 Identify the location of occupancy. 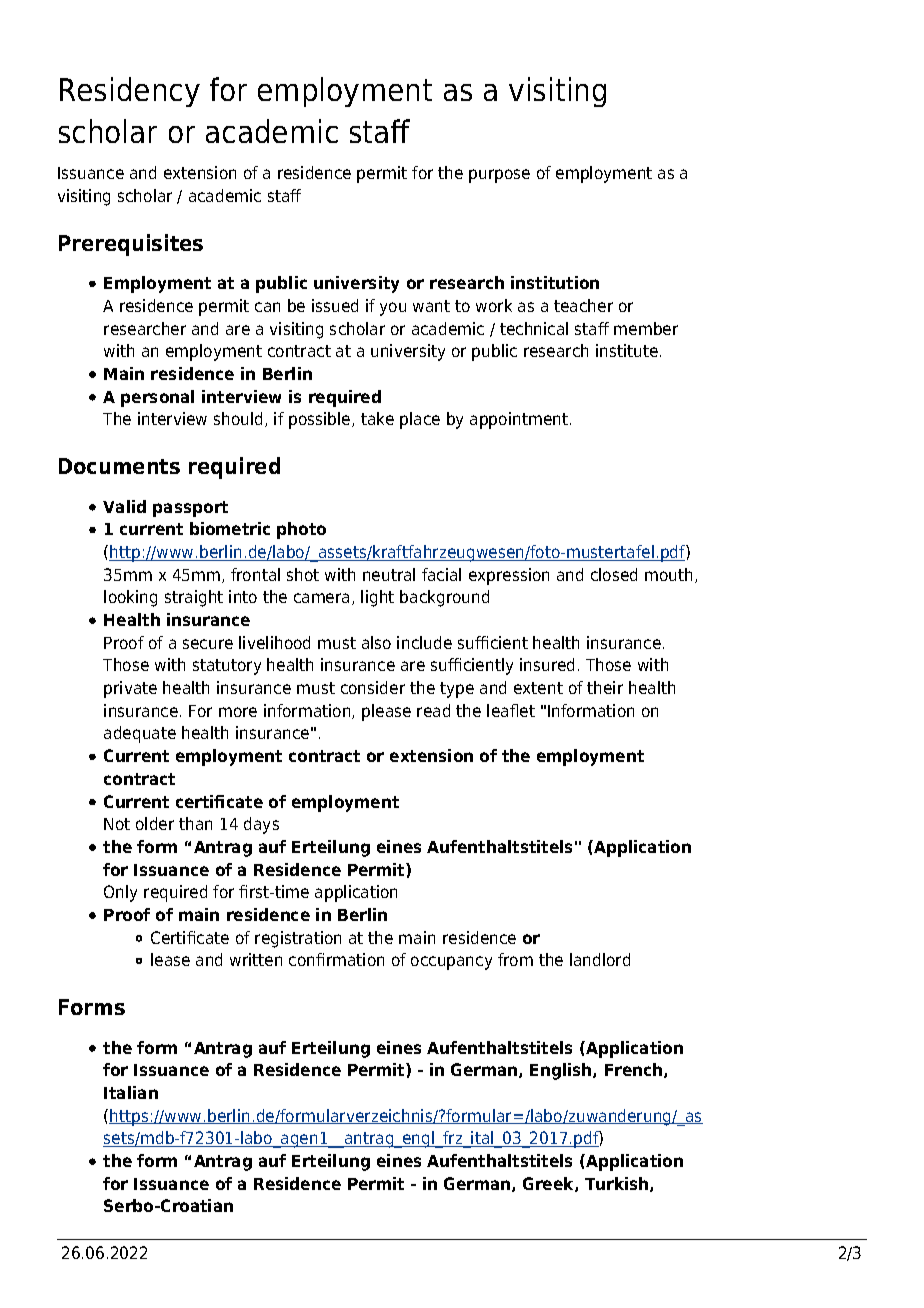
(451, 963).
